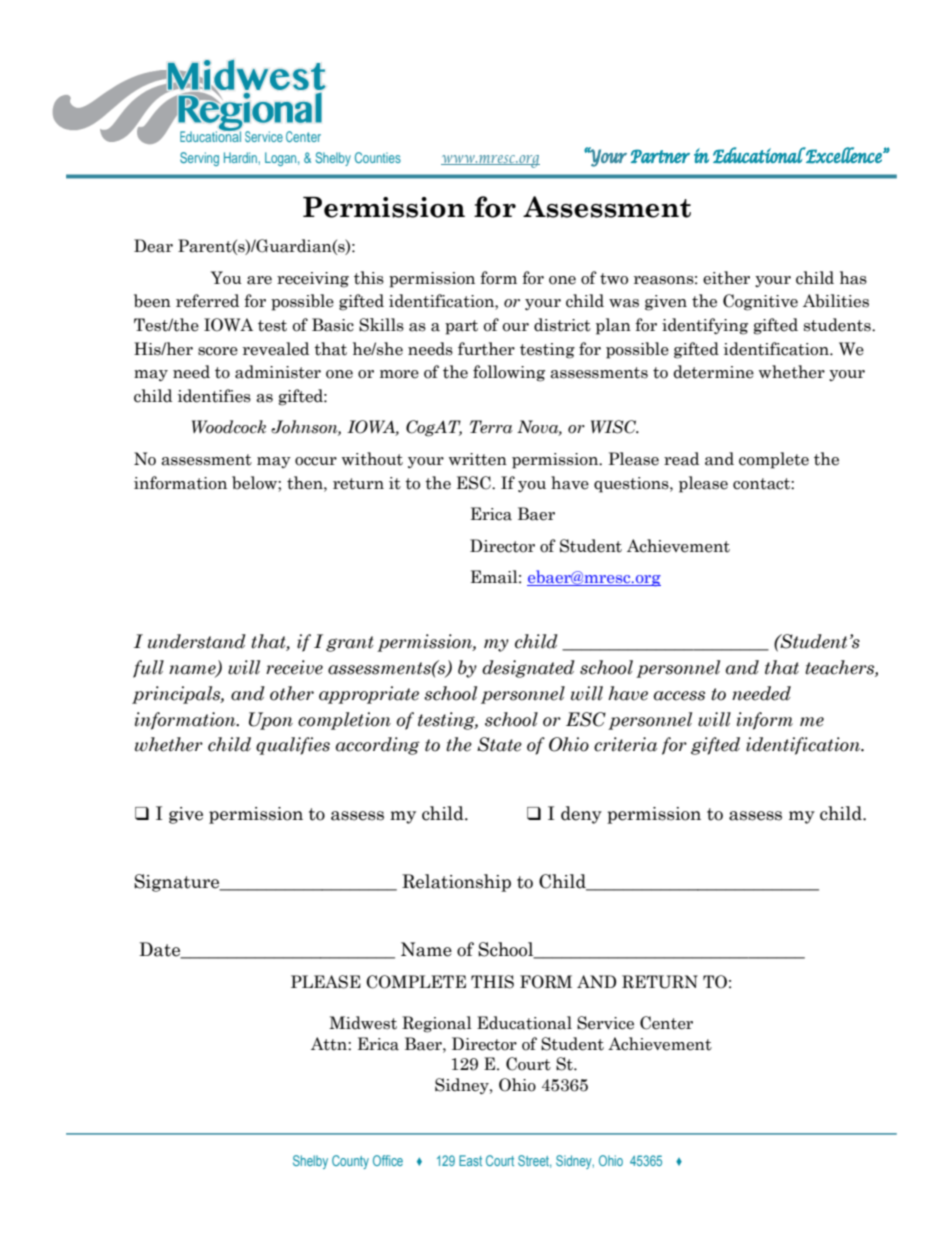 The width and height of the screenshot is (952, 1233). Describe the element at coordinates (306, 483) in the screenshot. I see `then` at that location.
